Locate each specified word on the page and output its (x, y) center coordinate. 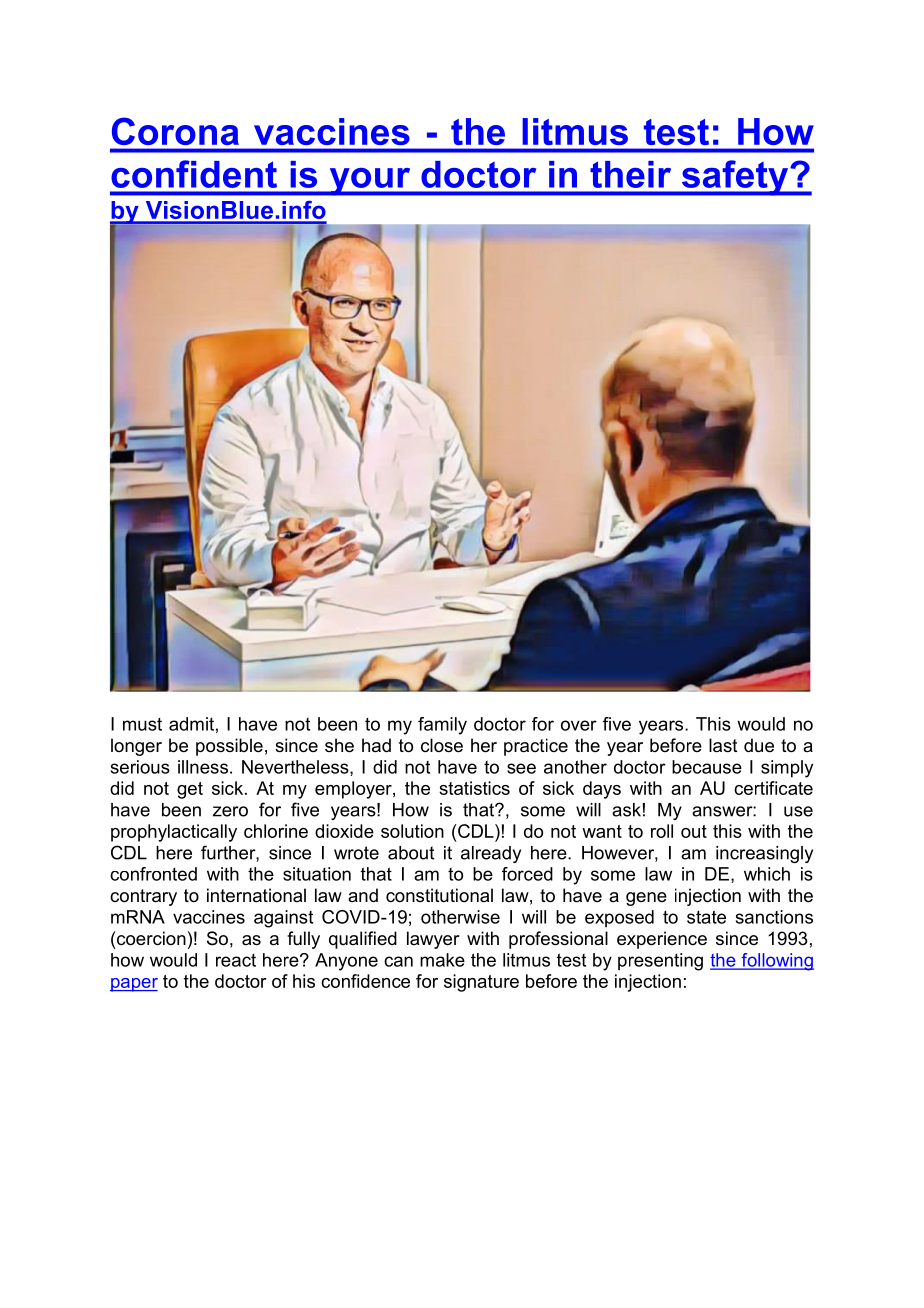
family (442, 726)
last (723, 745)
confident (194, 174)
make (442, 960)
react (236, 960)
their (630, 174)
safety (735, 178)
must (142, 724)
